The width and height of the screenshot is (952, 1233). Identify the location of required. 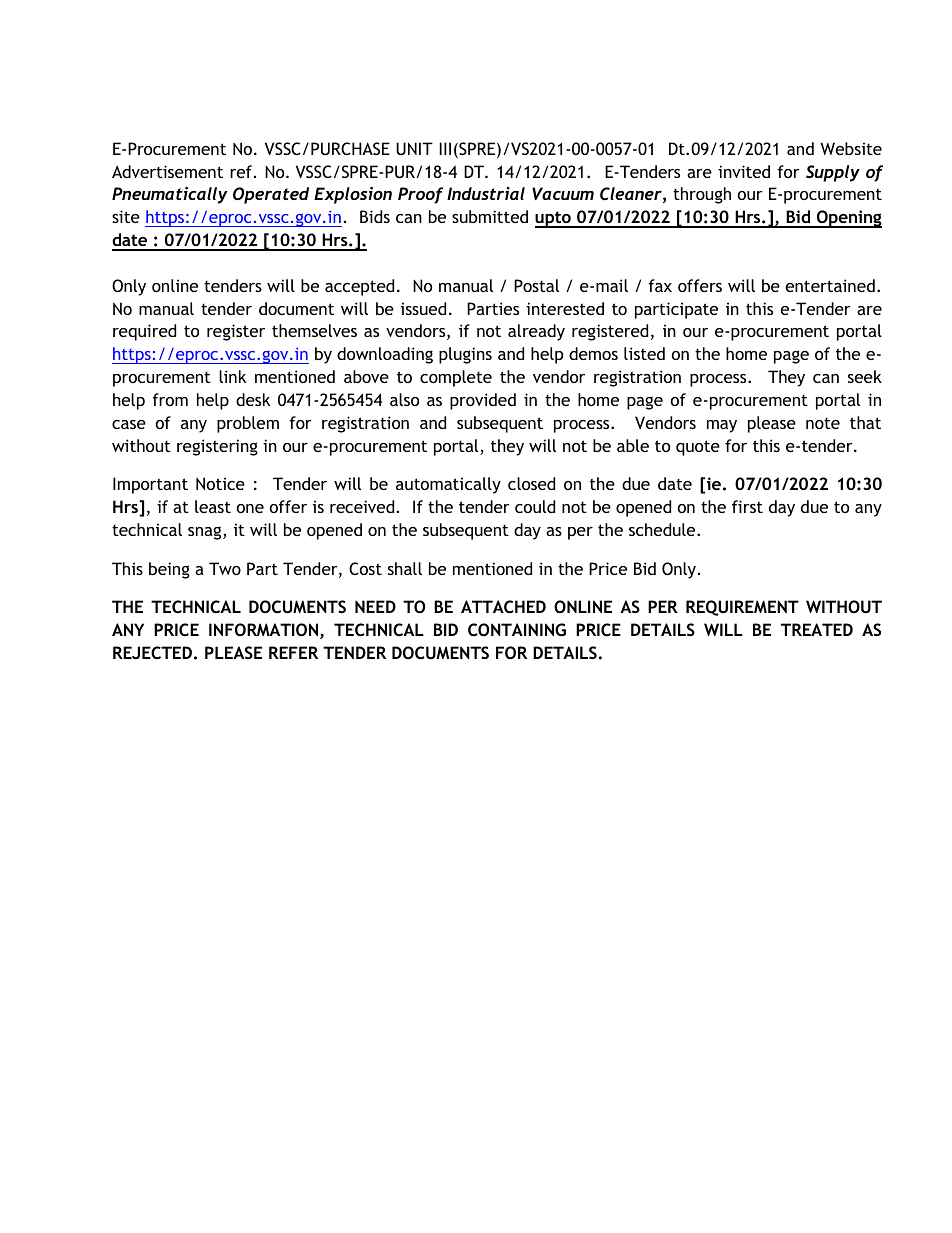
(144, 332).
